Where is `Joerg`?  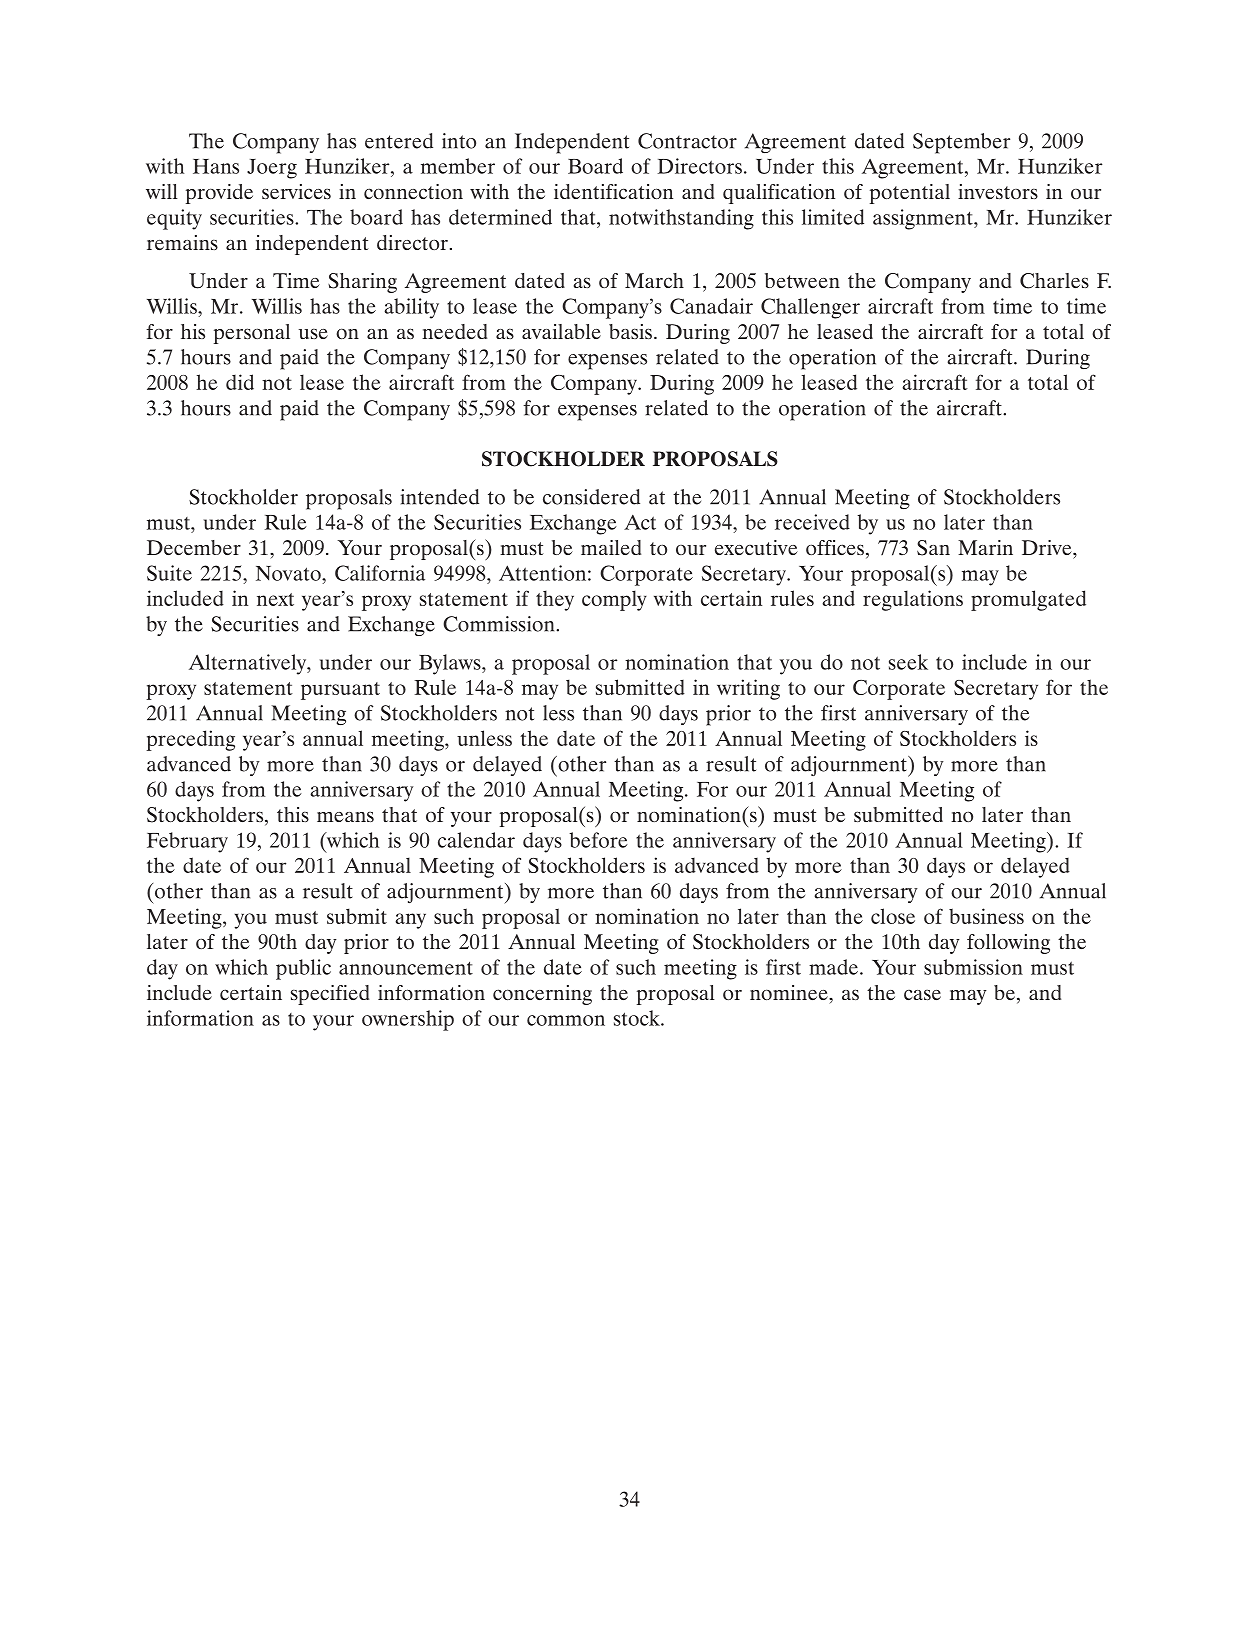
Joerg is located at coordinates (272, 169).
